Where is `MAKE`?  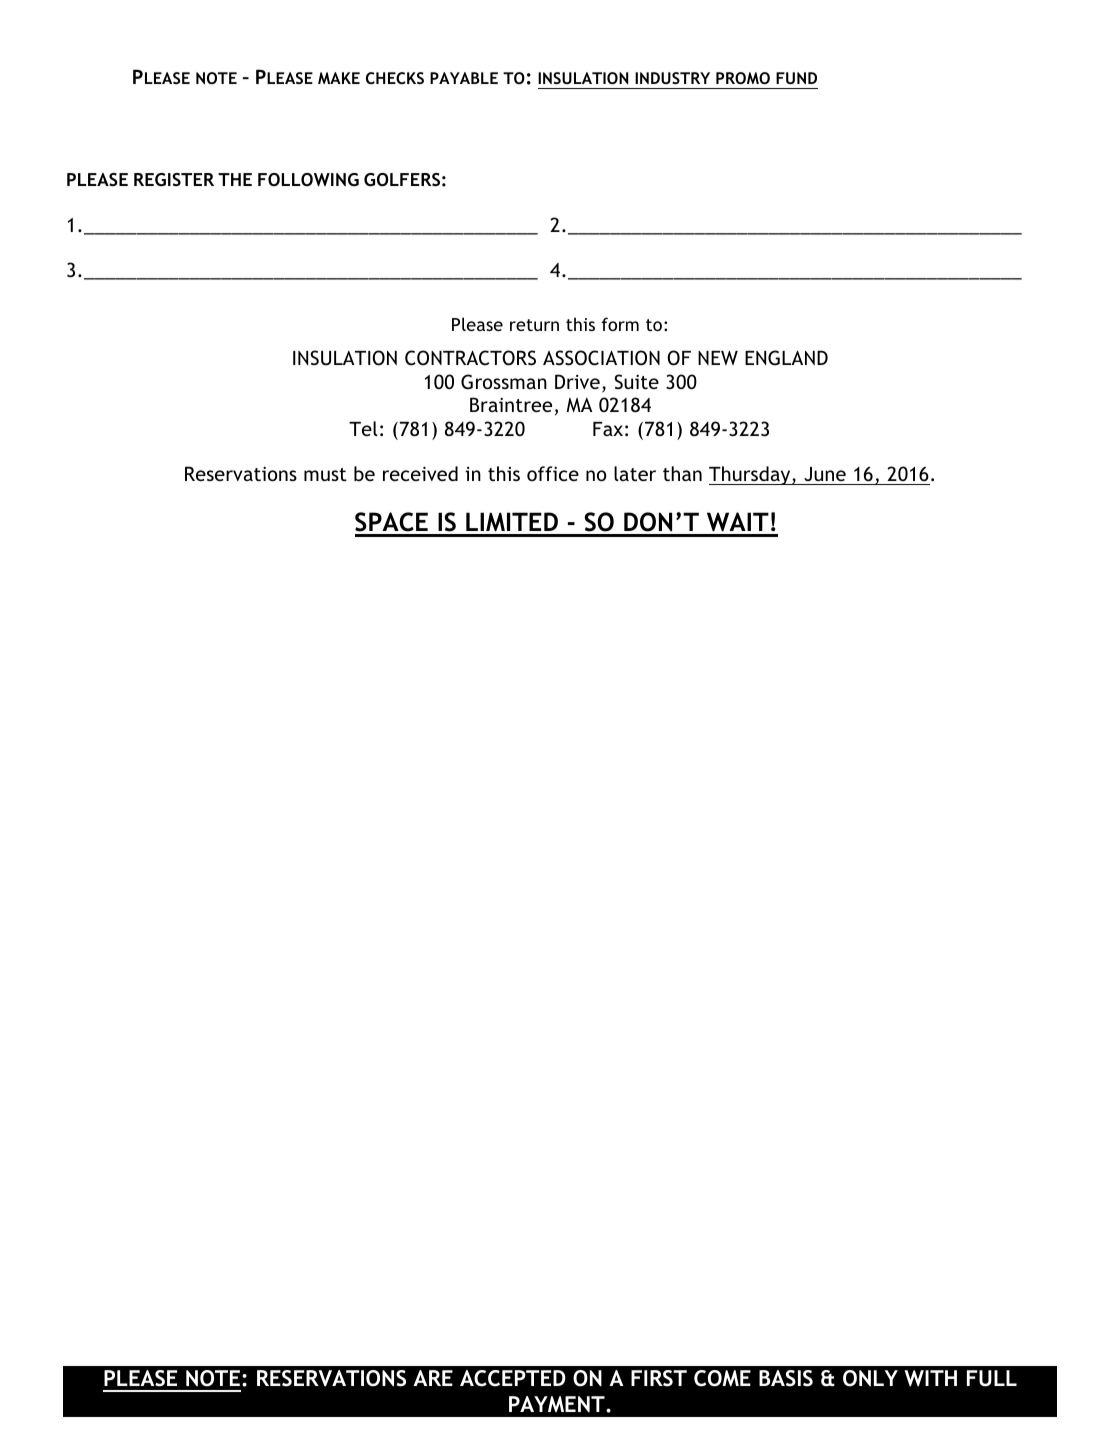 MAKE is located at coordinates (339, 78).
